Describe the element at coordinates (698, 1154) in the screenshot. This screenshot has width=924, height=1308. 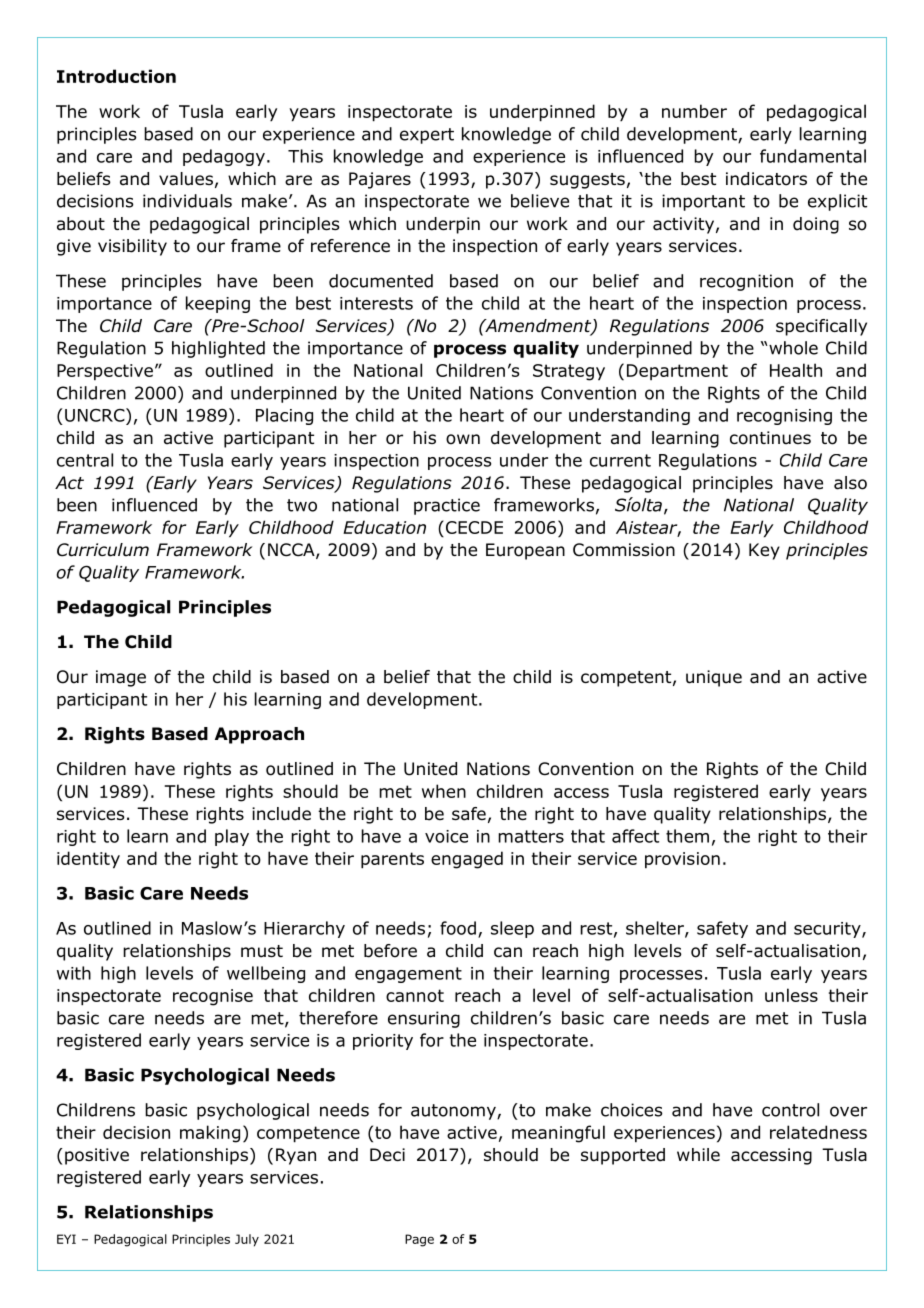
I see `while` at that location.
